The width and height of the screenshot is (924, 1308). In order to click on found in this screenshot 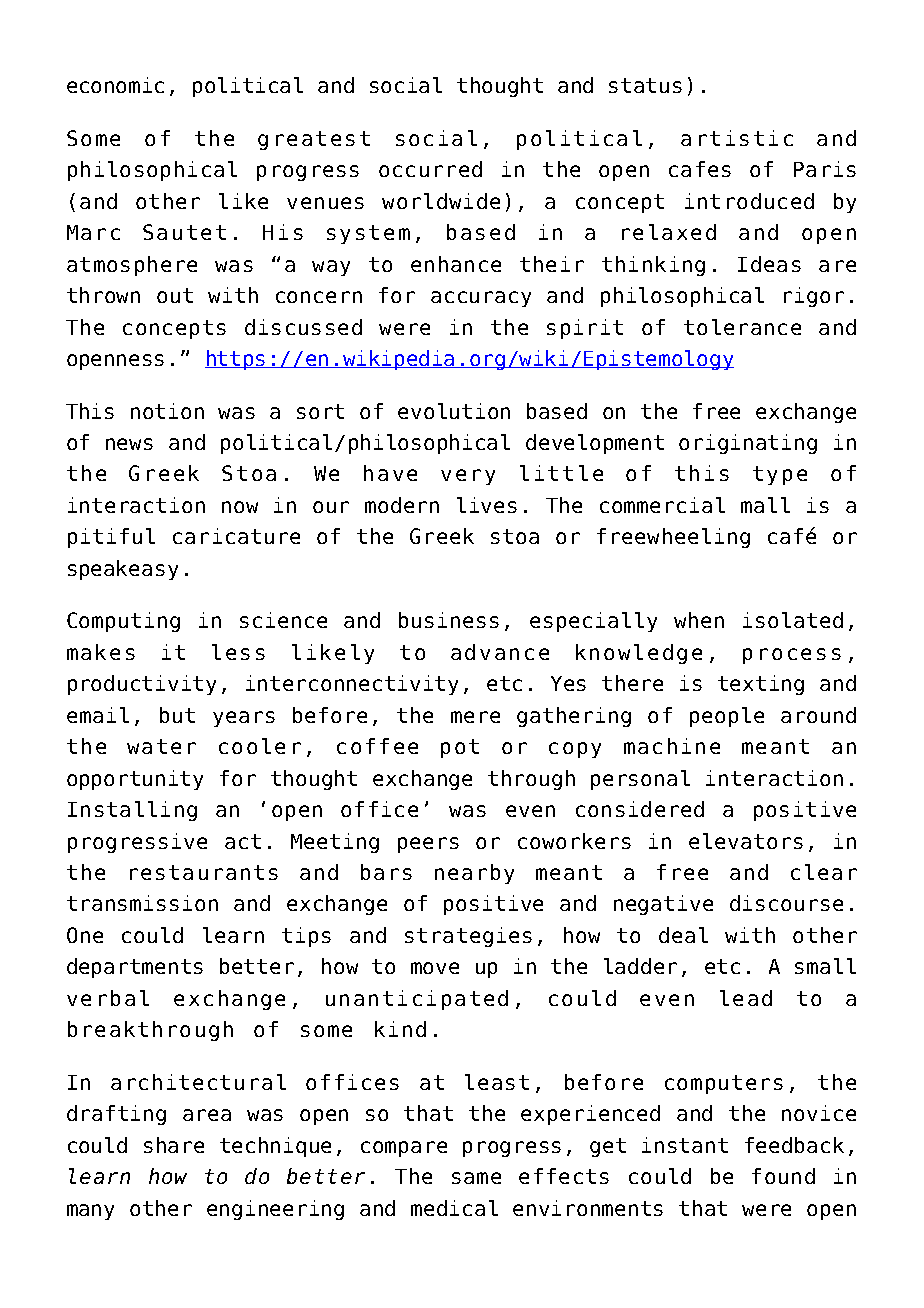, I will do `click(783, 1176)`.
